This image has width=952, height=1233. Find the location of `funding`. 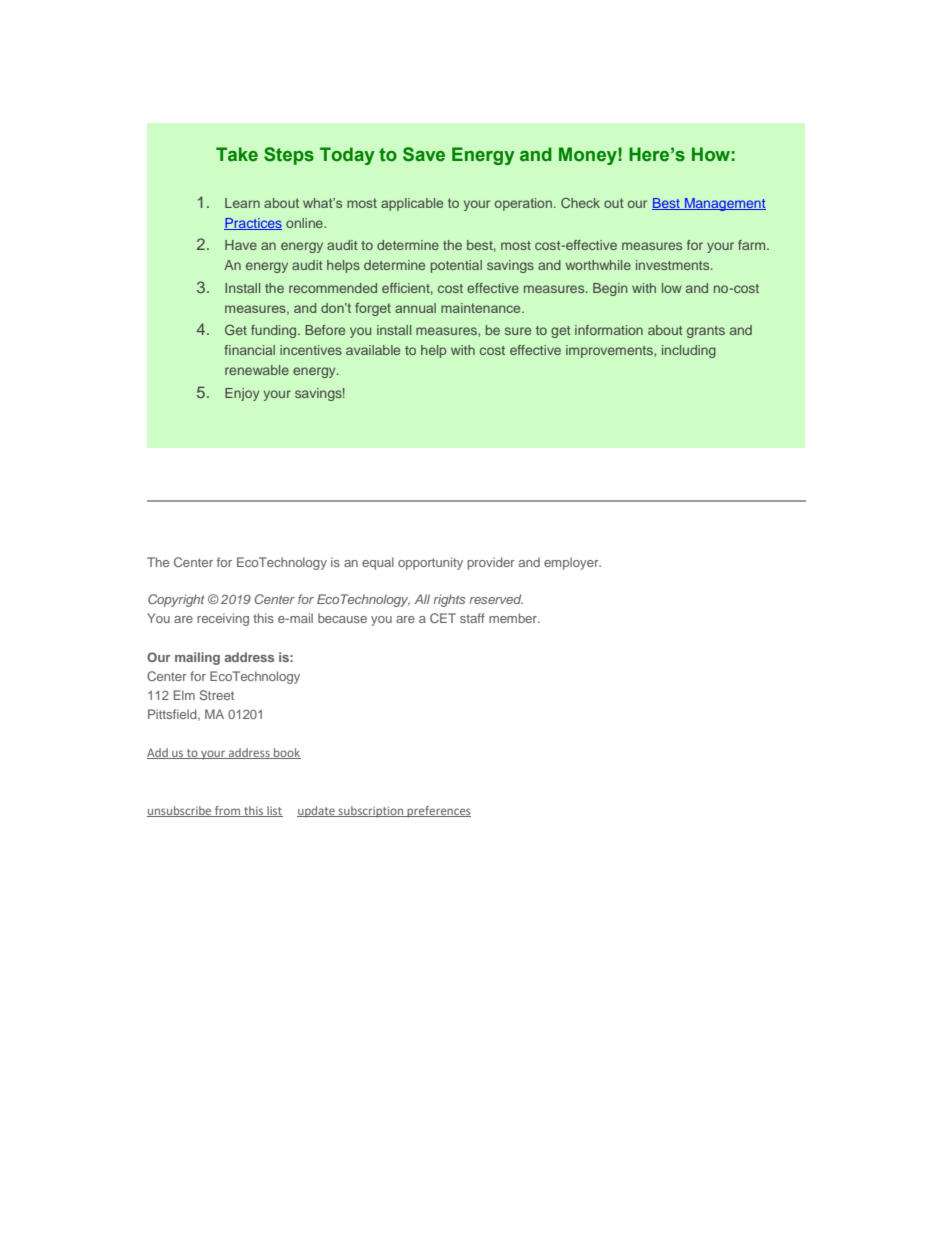

funding is located at coordinates (275, 331).
